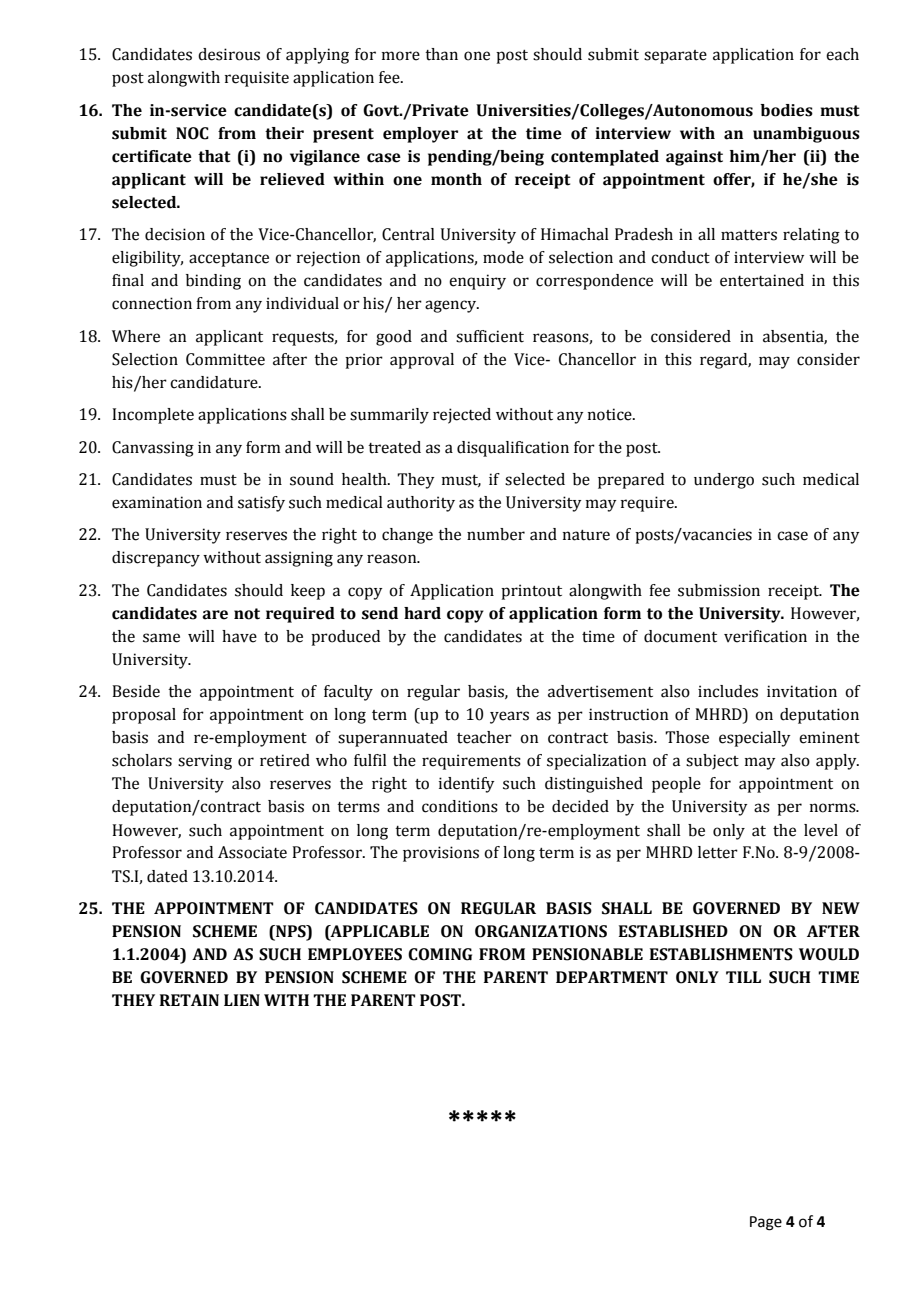 This page has width=924, height=1308. I want to click on Page, so click(766, 1223).
